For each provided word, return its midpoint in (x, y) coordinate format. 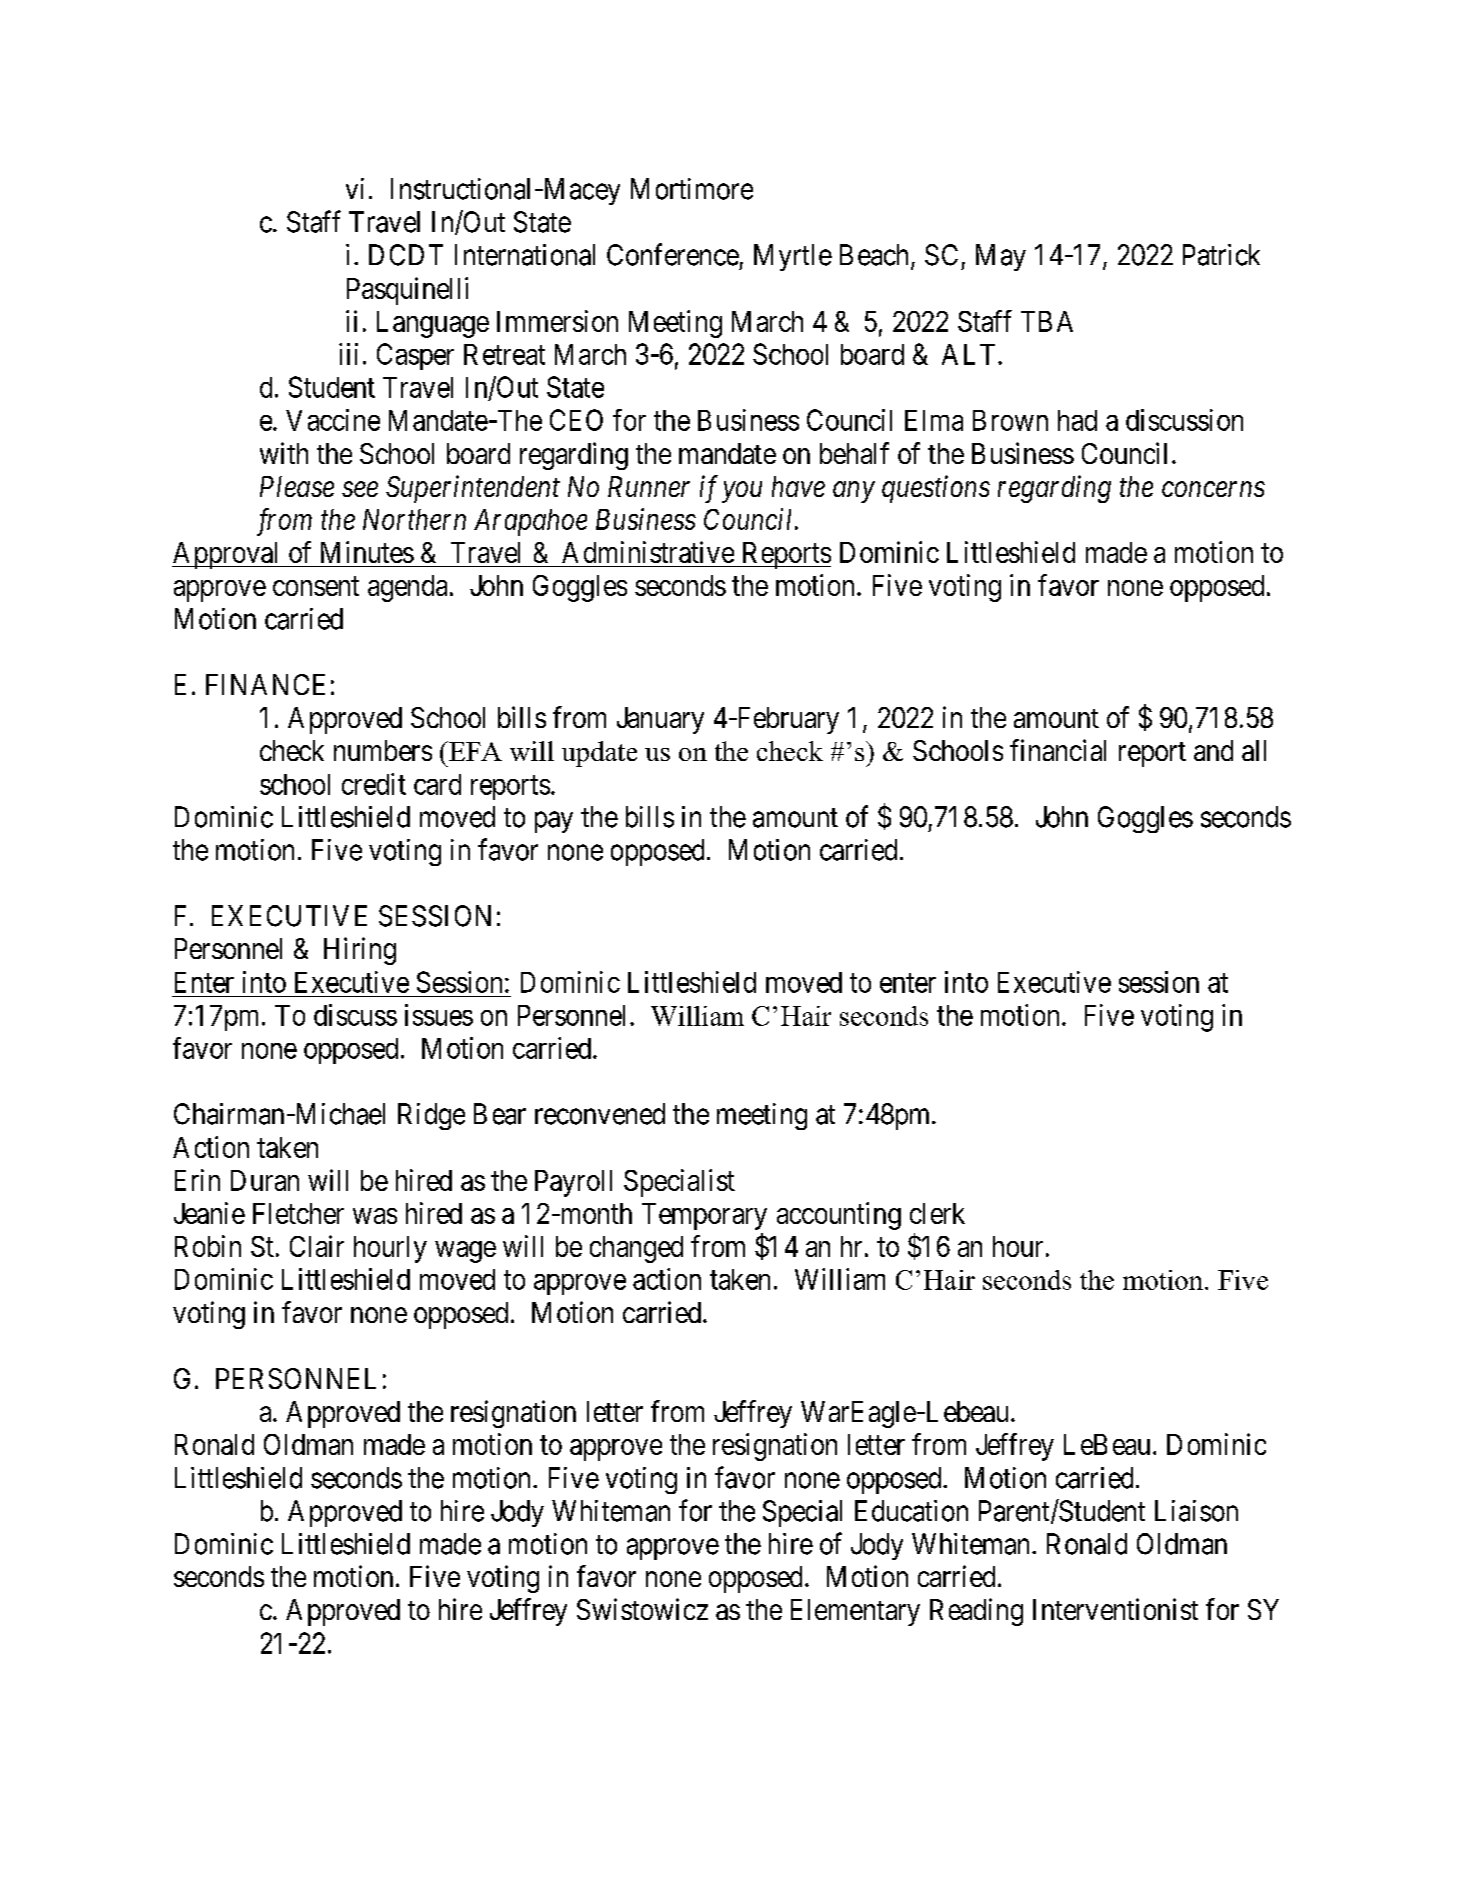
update (599, 754)
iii (348, 354)
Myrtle (793, 257)
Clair (317, 1246)
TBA (1047, 321)
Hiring (360, 951)
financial (1058, 750)
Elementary (855, 1612)
